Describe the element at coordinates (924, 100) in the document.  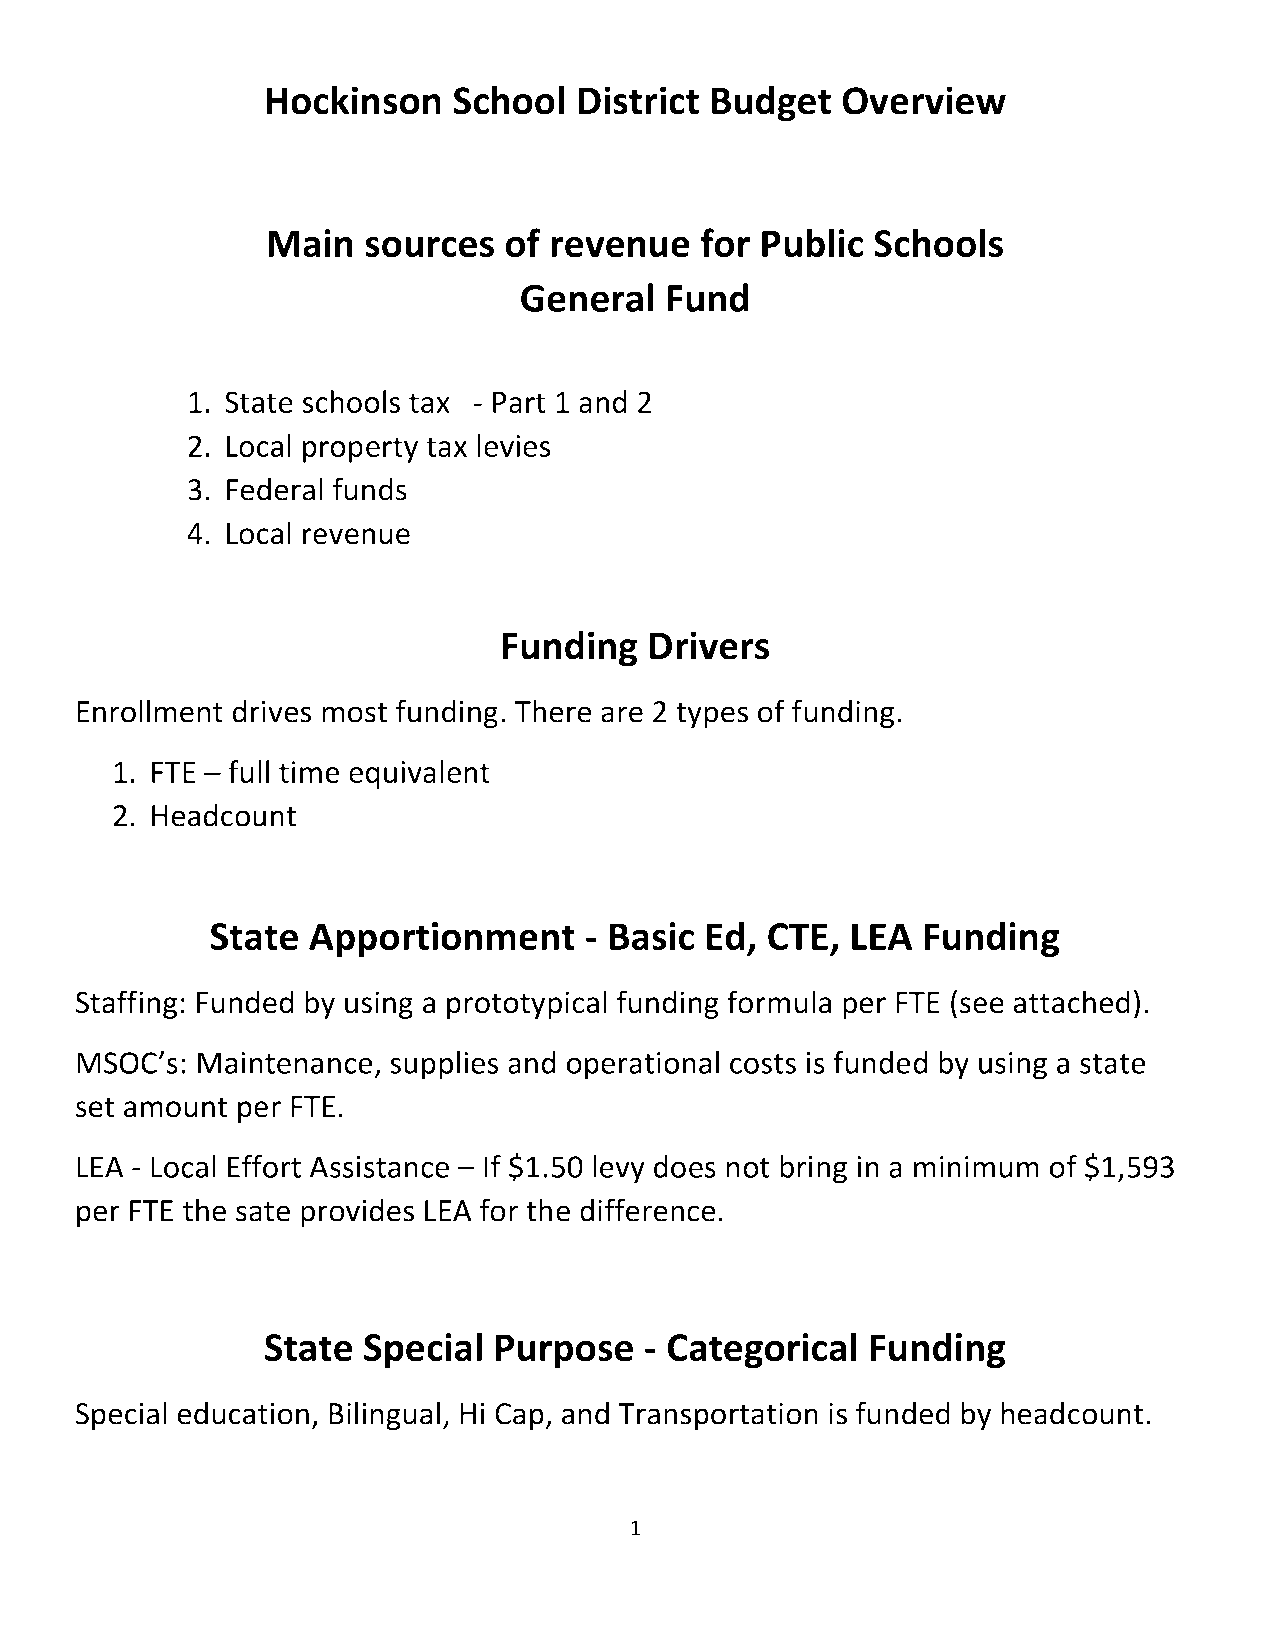
I see `Overview` at that location.
